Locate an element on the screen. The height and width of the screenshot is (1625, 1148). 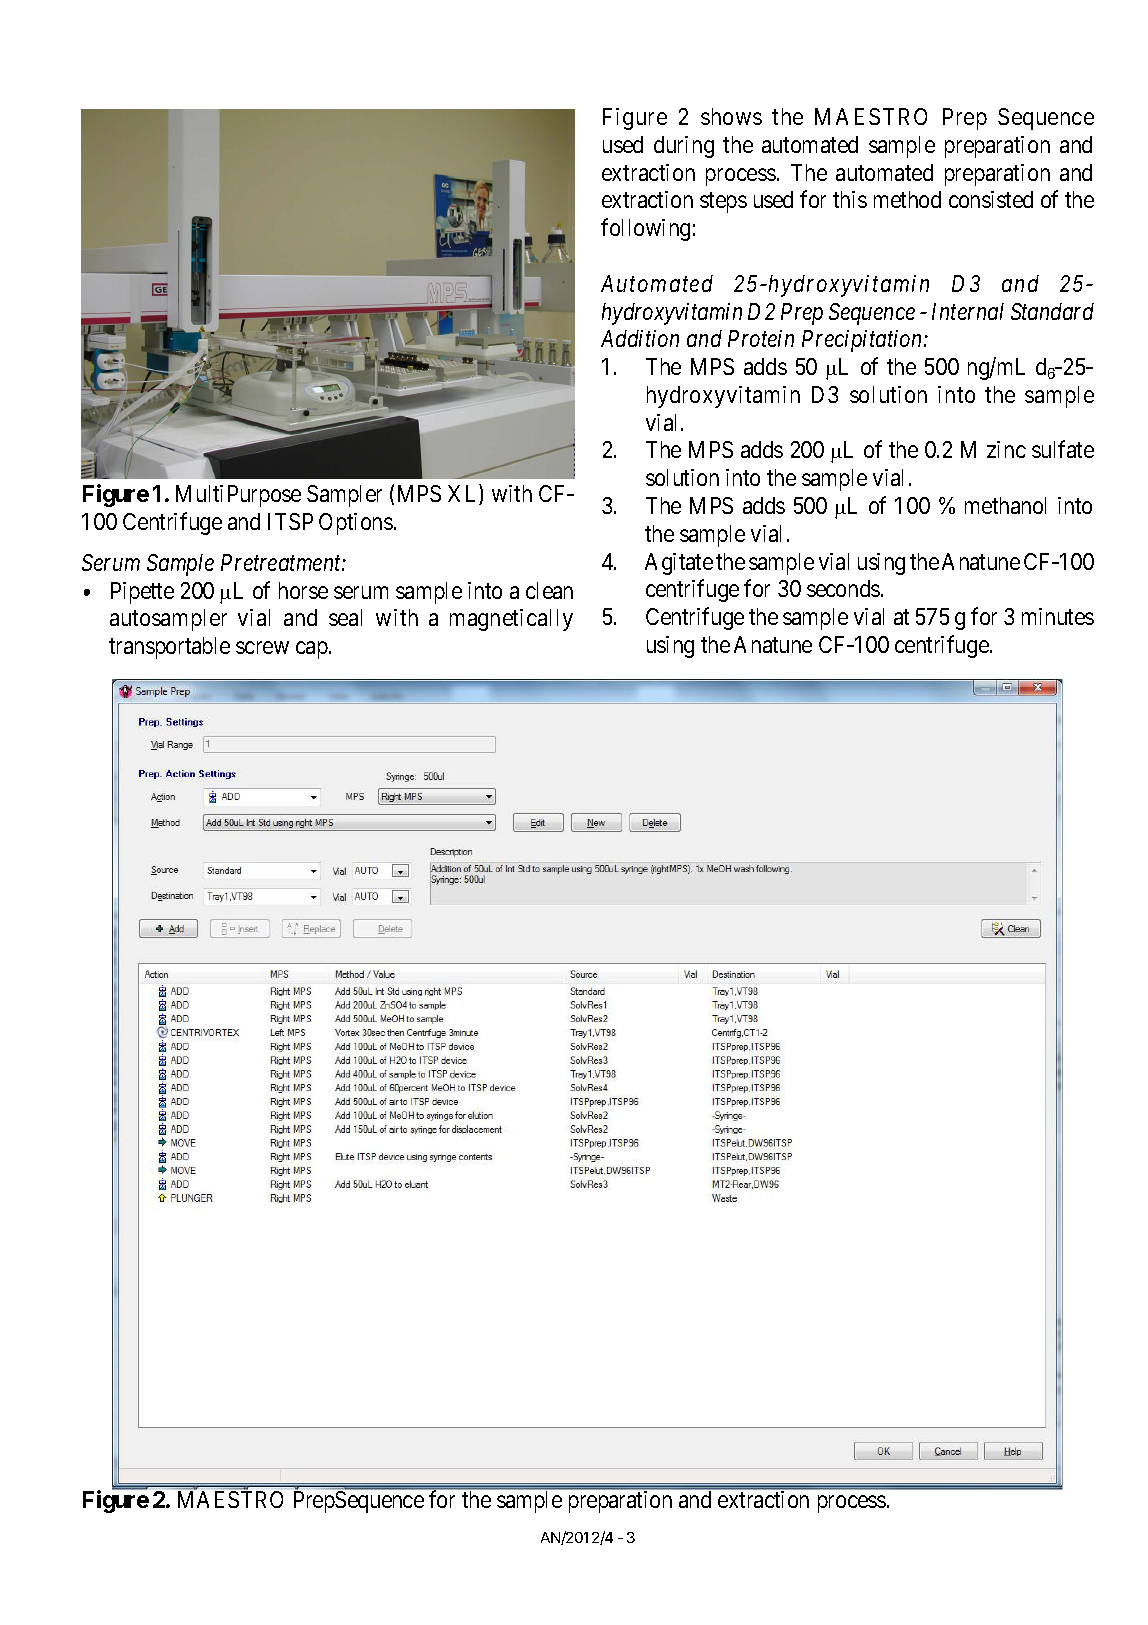
methanol is located at coordinates (1005, 505).
